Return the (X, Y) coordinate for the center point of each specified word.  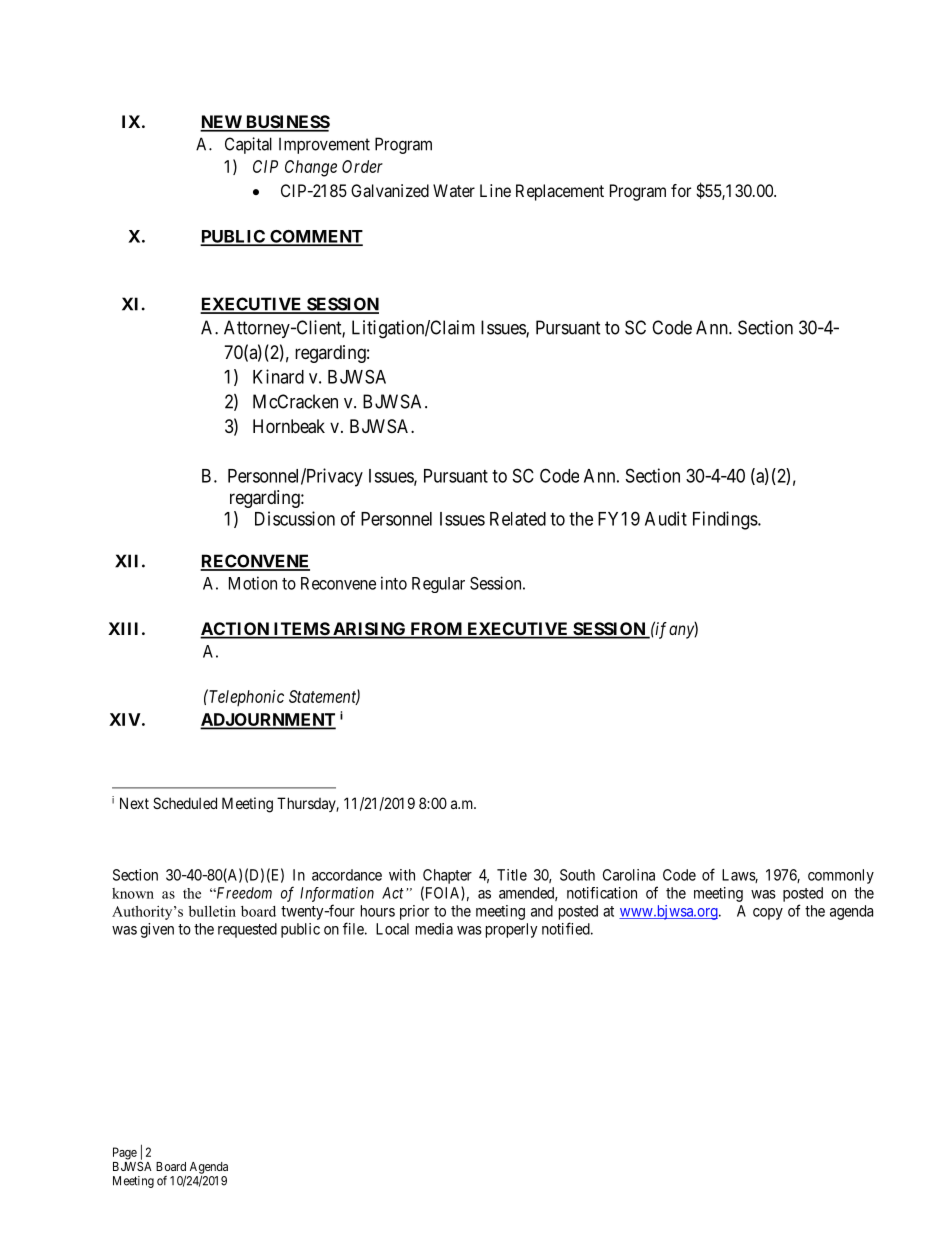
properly (512, 930)
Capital (248, 145)
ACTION (235, 630)
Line (495, 190)
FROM (436, 630)
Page (125, 1153)
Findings (725, 520)
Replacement (560, 192)
